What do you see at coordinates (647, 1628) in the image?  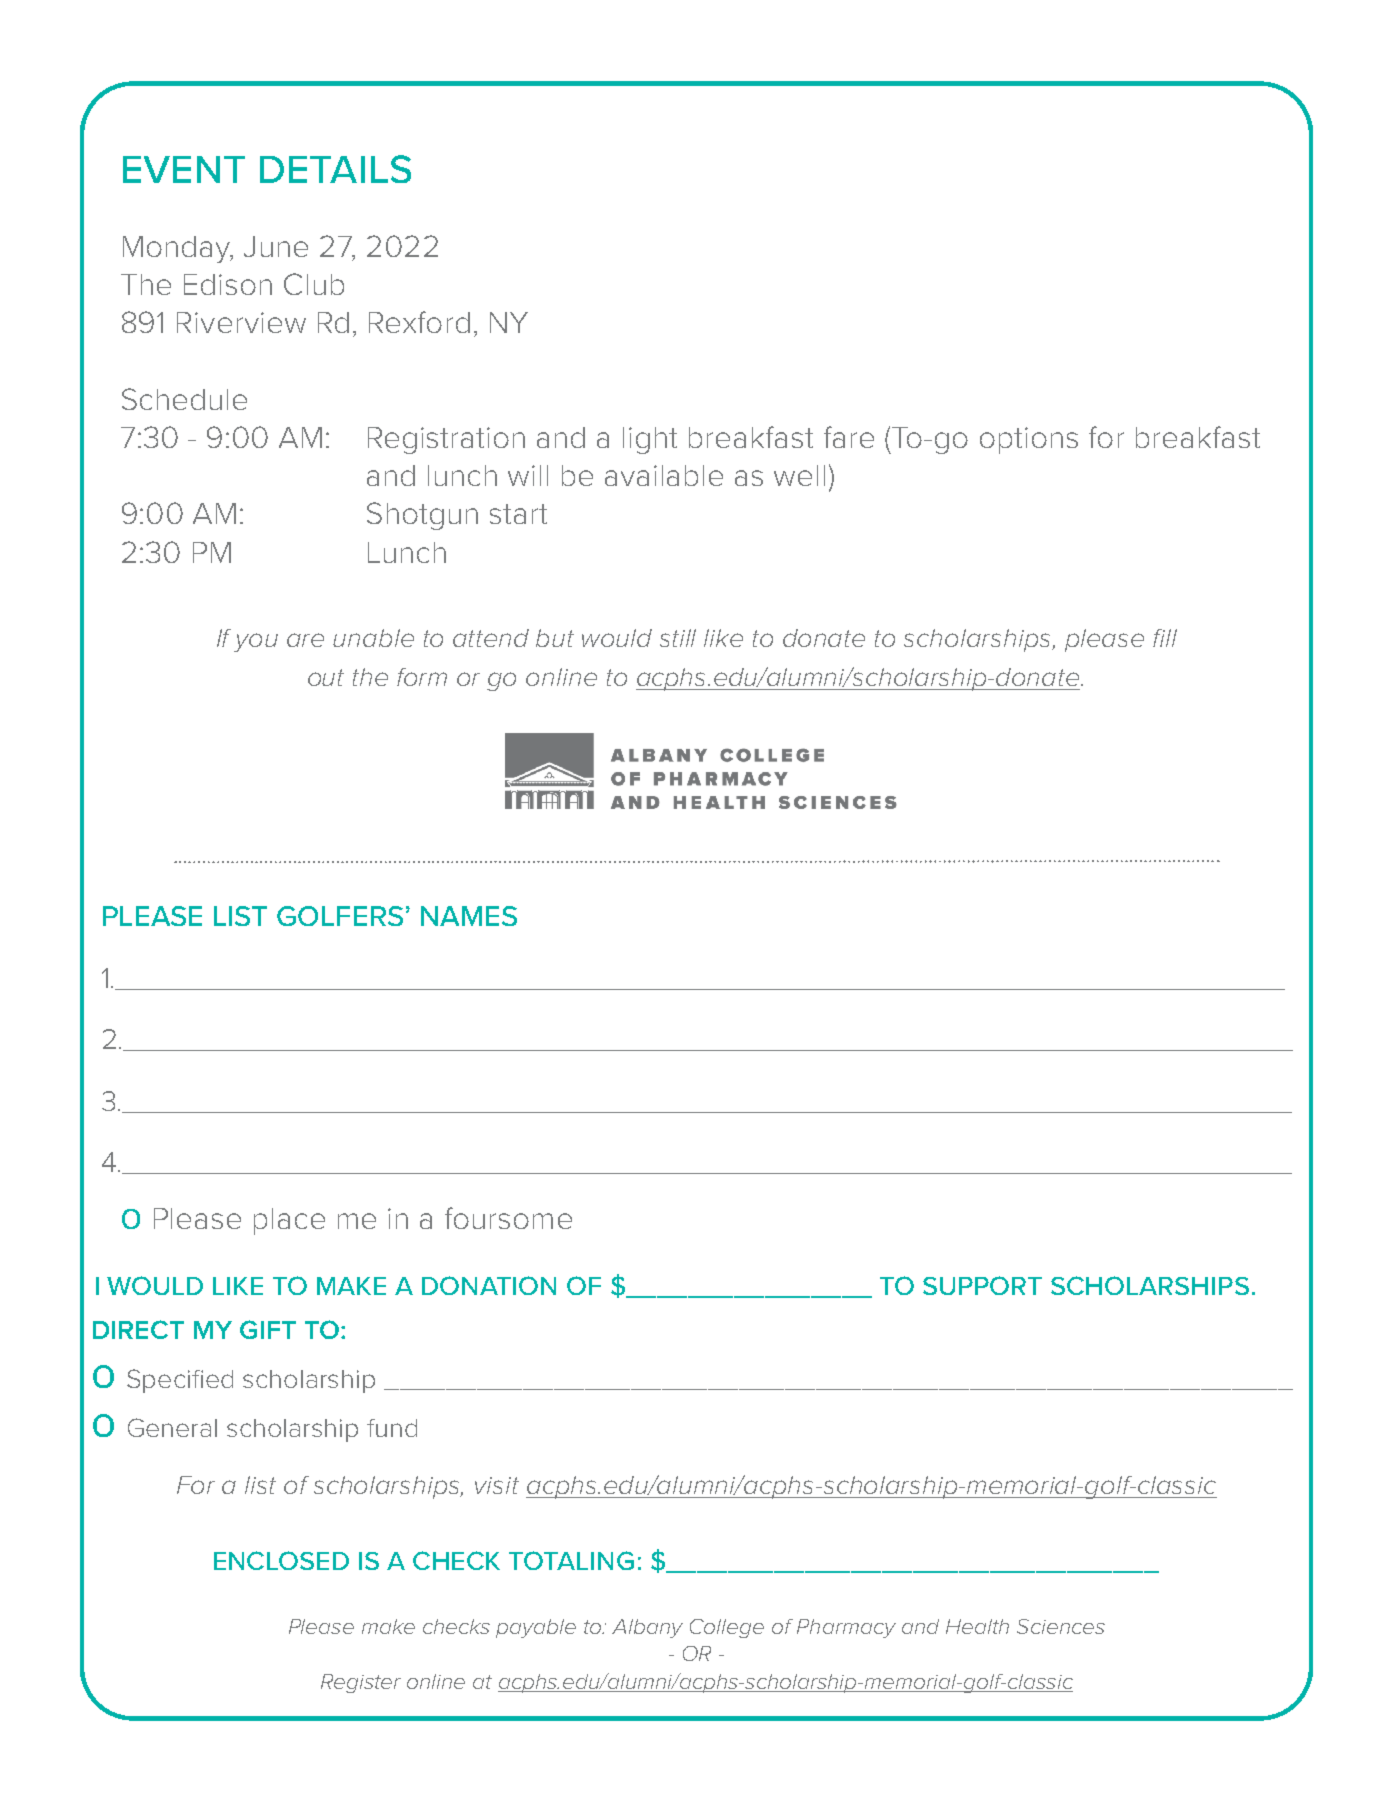 I see `Albany` at bounding box center [647, 1628].
